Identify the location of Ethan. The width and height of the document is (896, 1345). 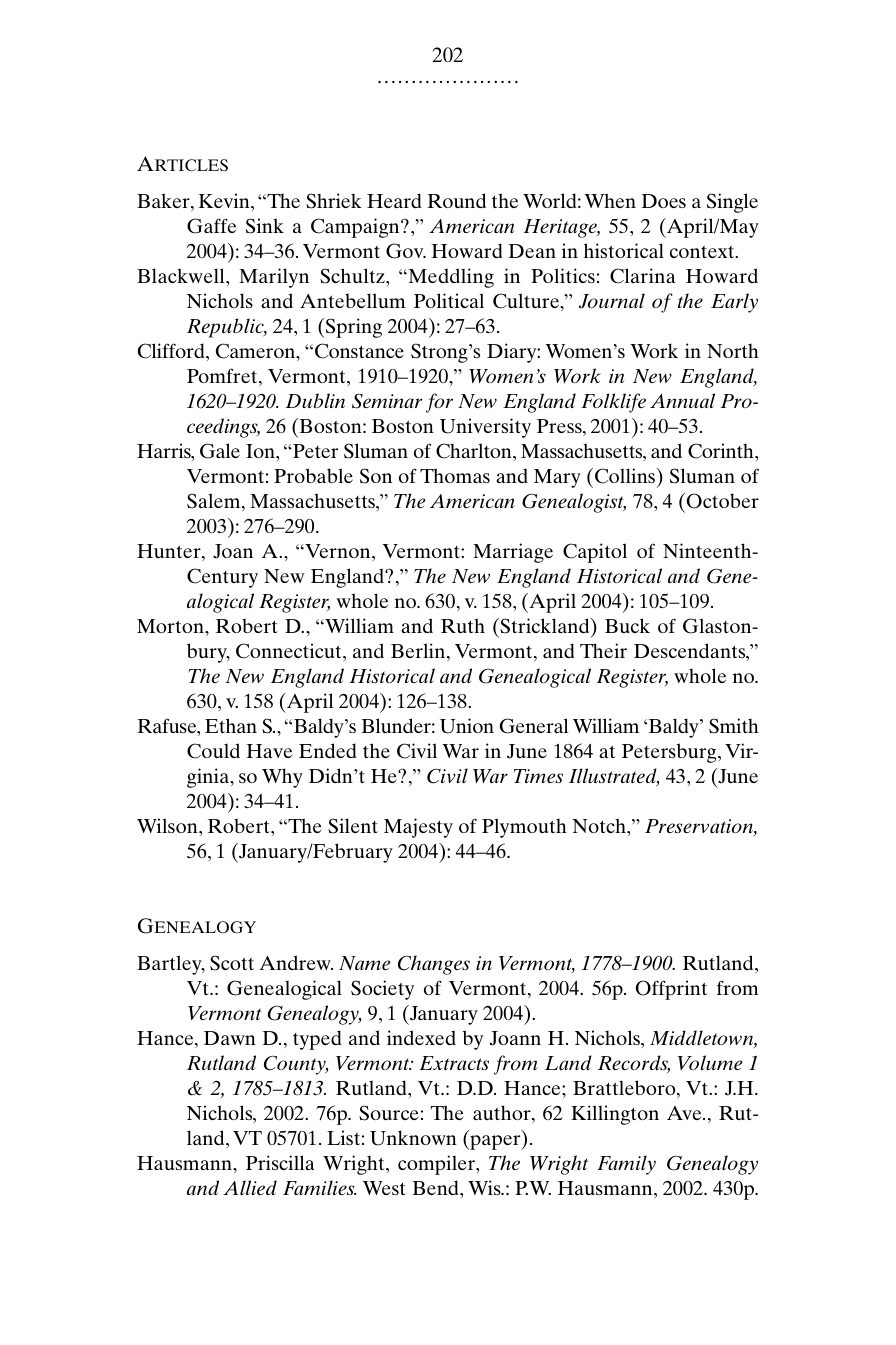
(231, 725).
